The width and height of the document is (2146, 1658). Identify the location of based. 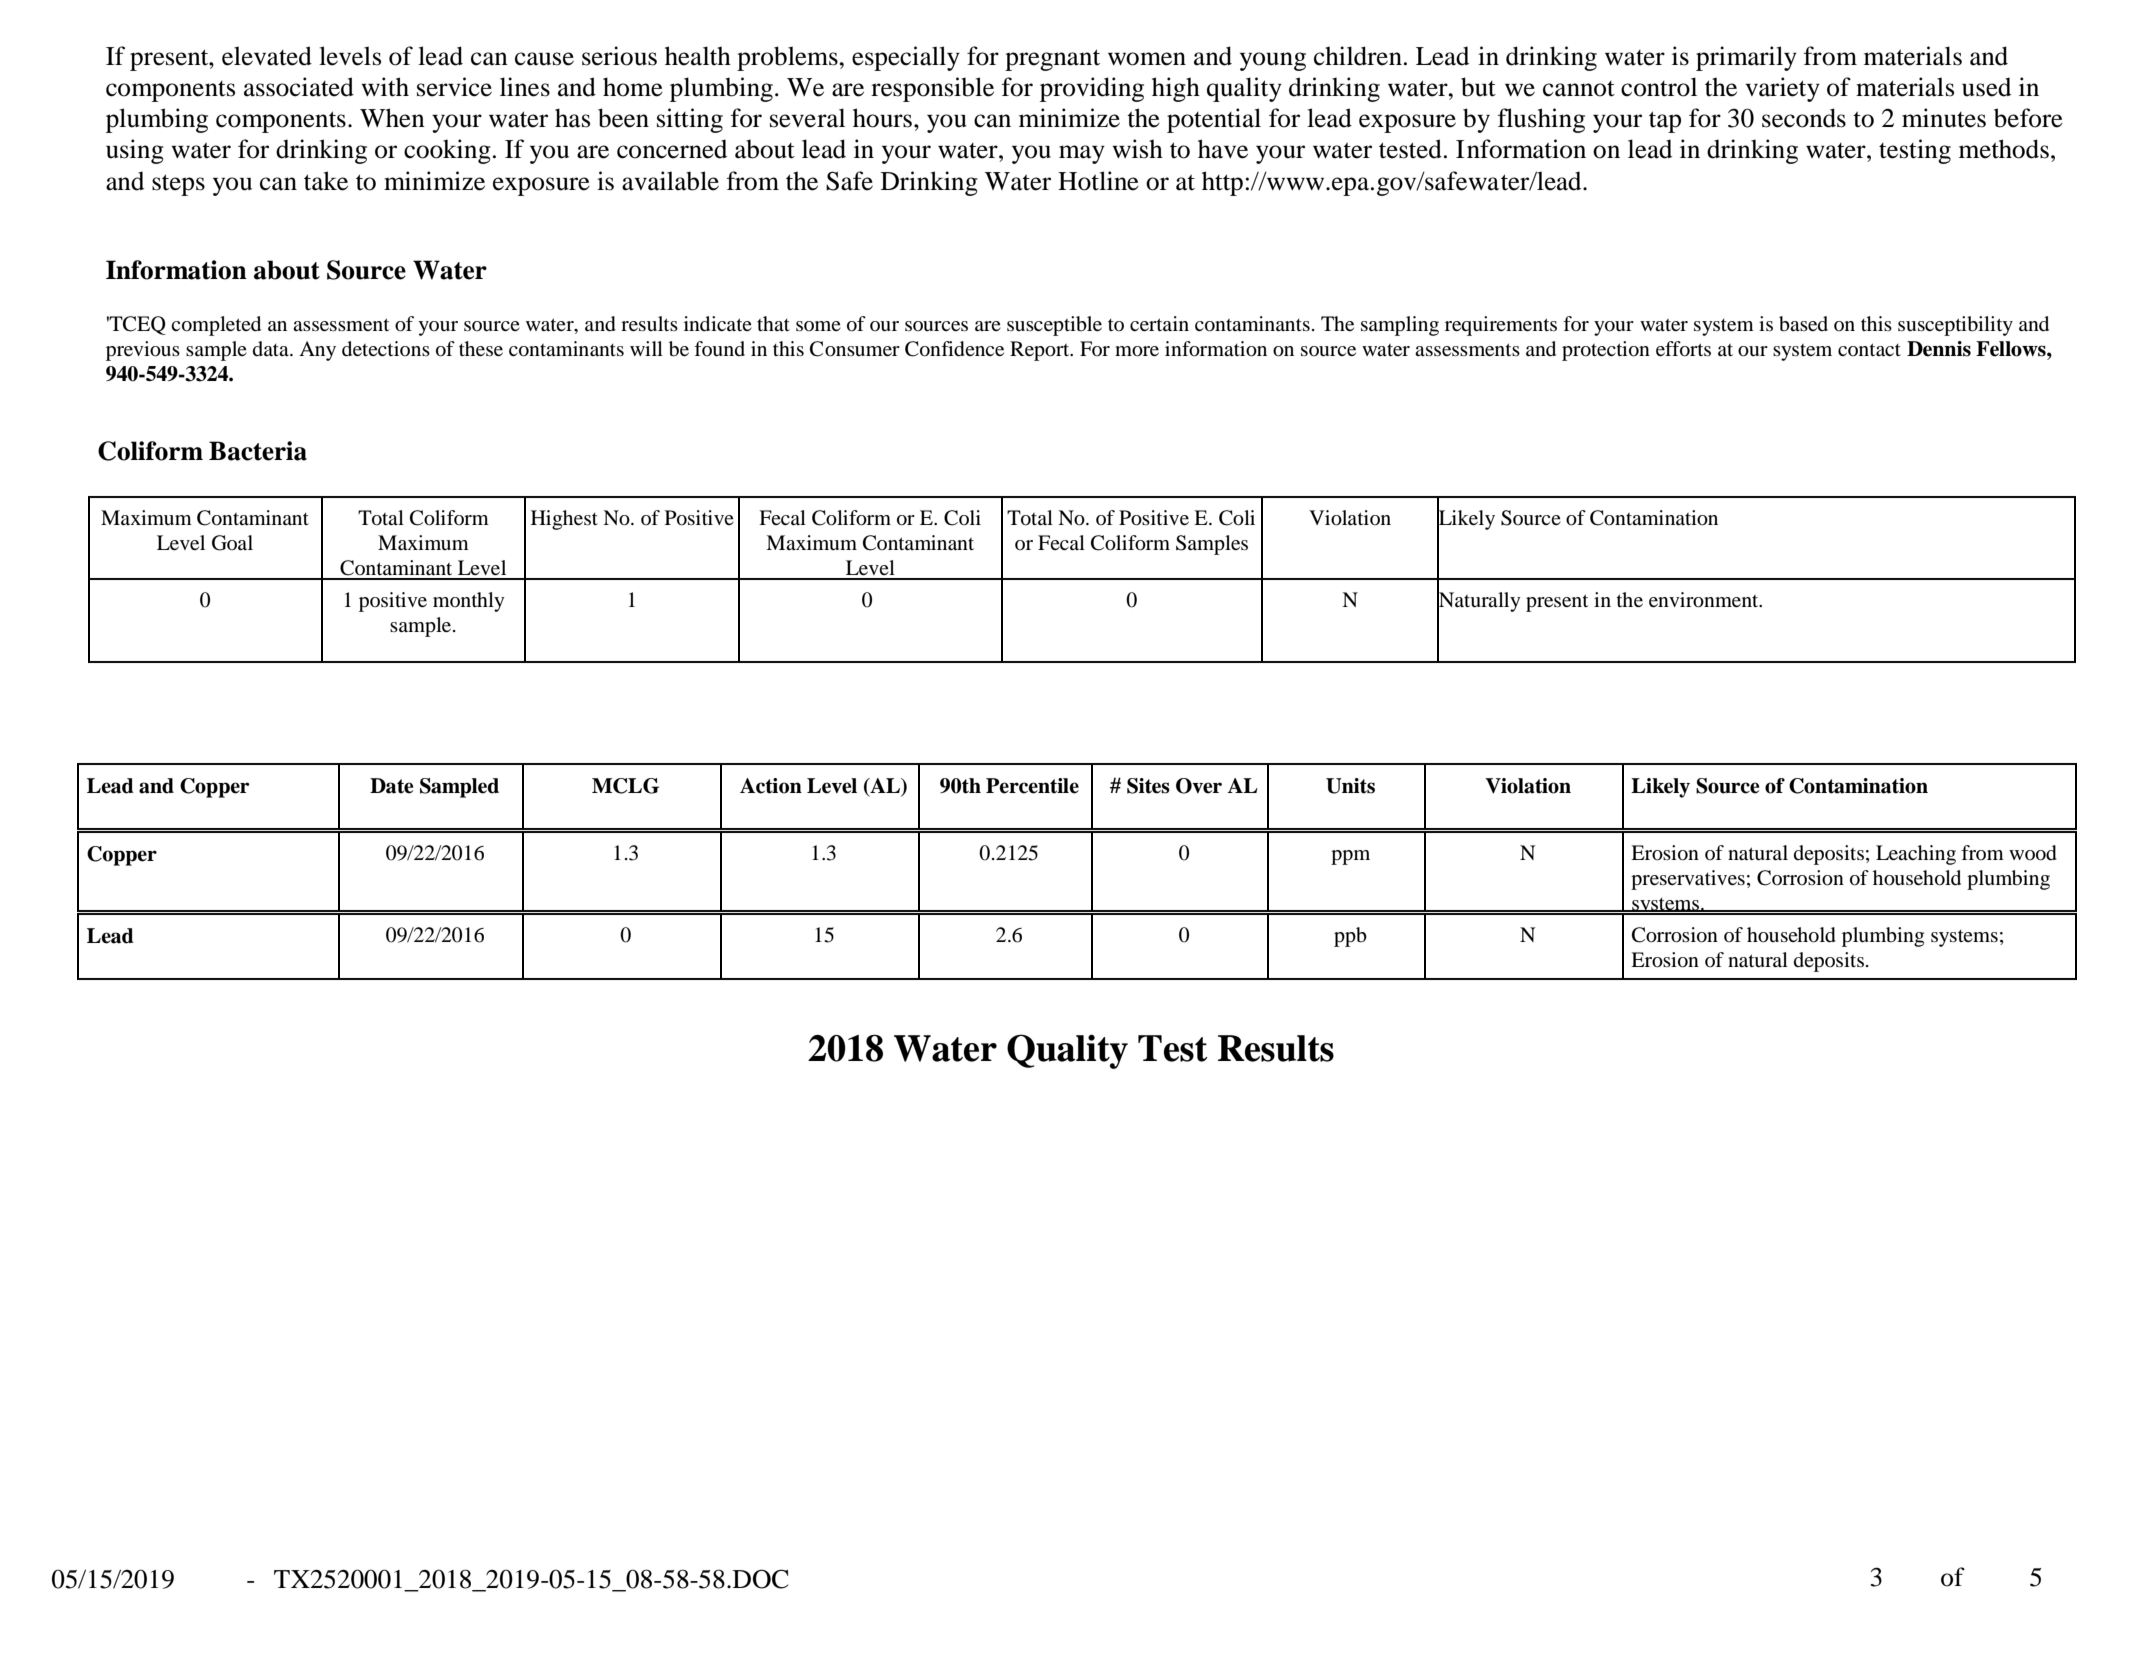
(1803, 324).
